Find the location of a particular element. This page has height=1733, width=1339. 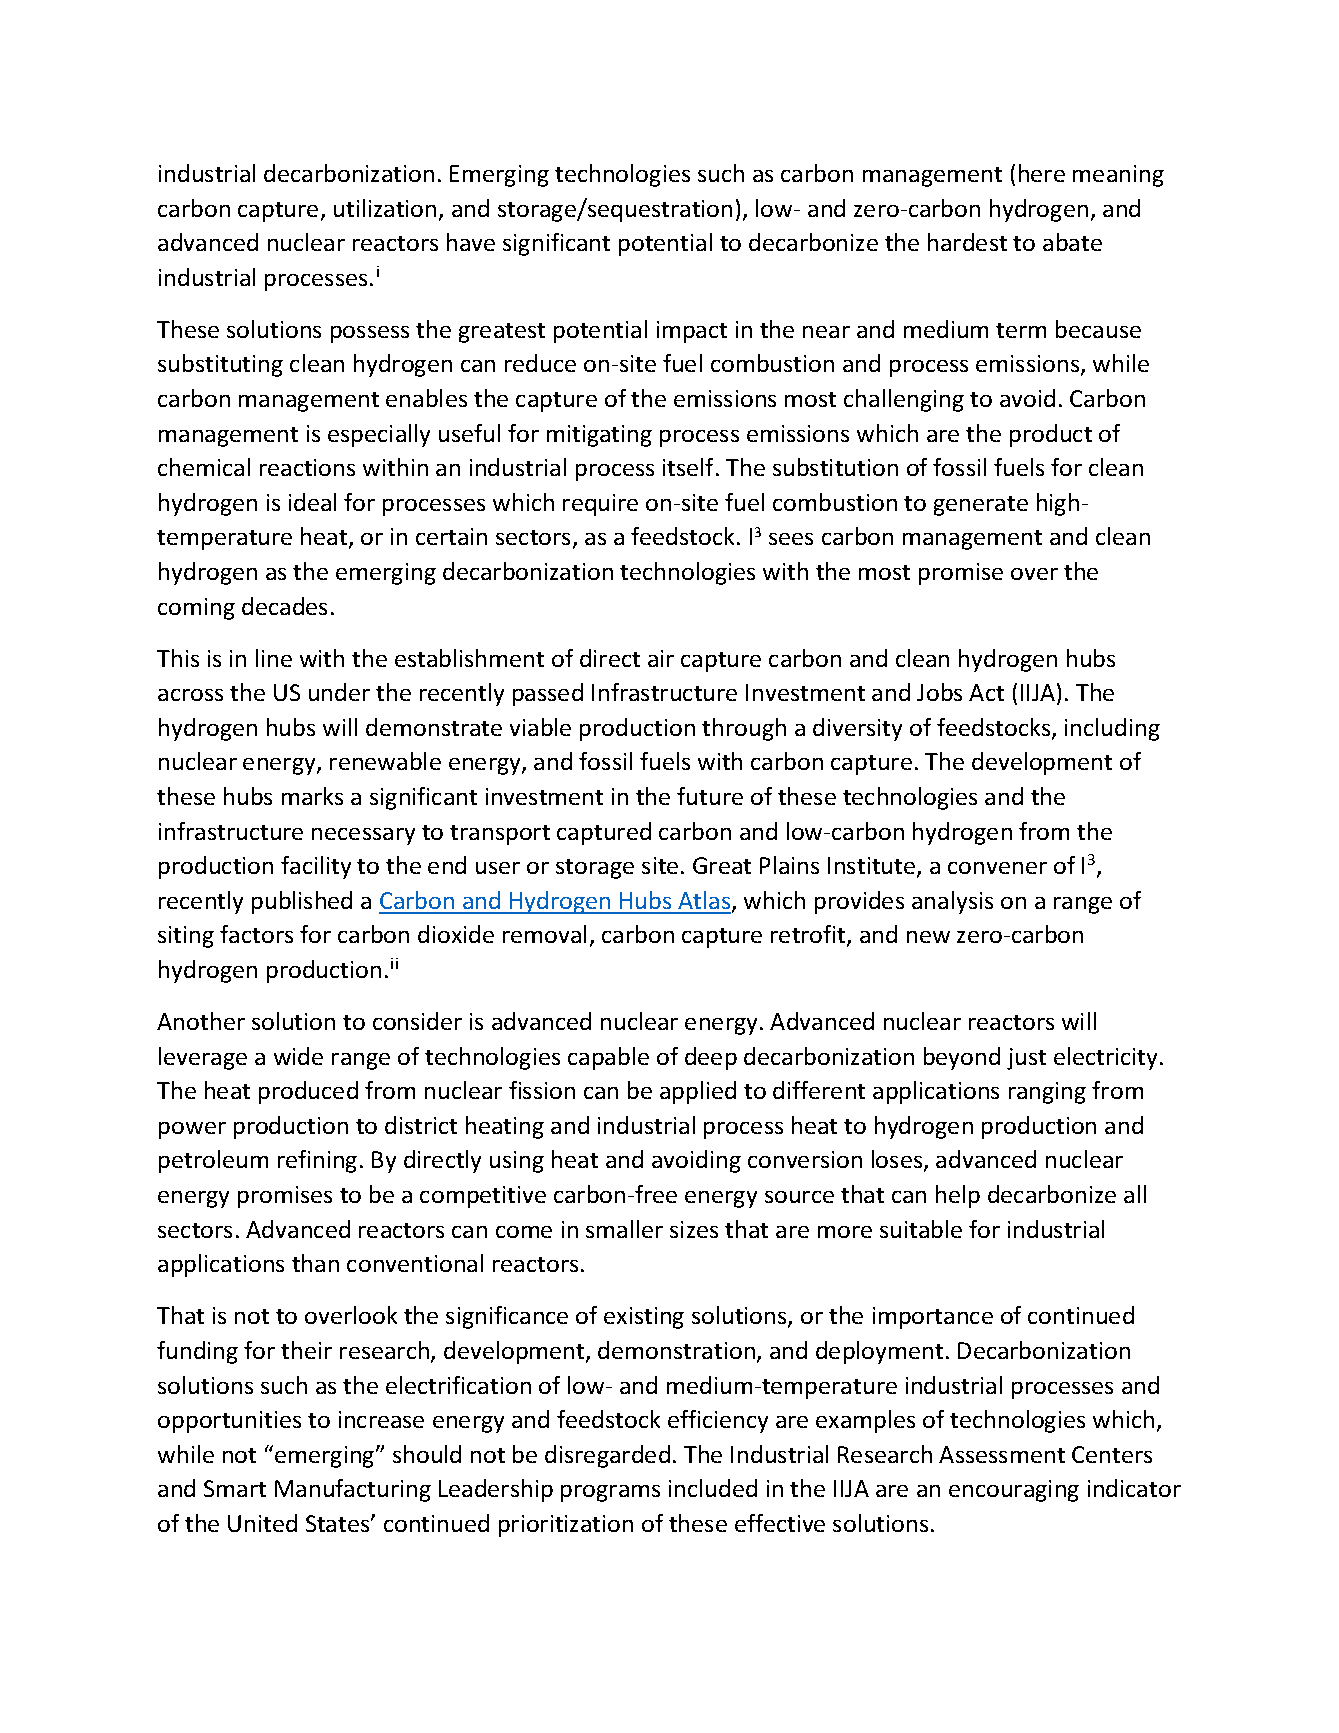

just is located at coordinates (1026, 1059).
